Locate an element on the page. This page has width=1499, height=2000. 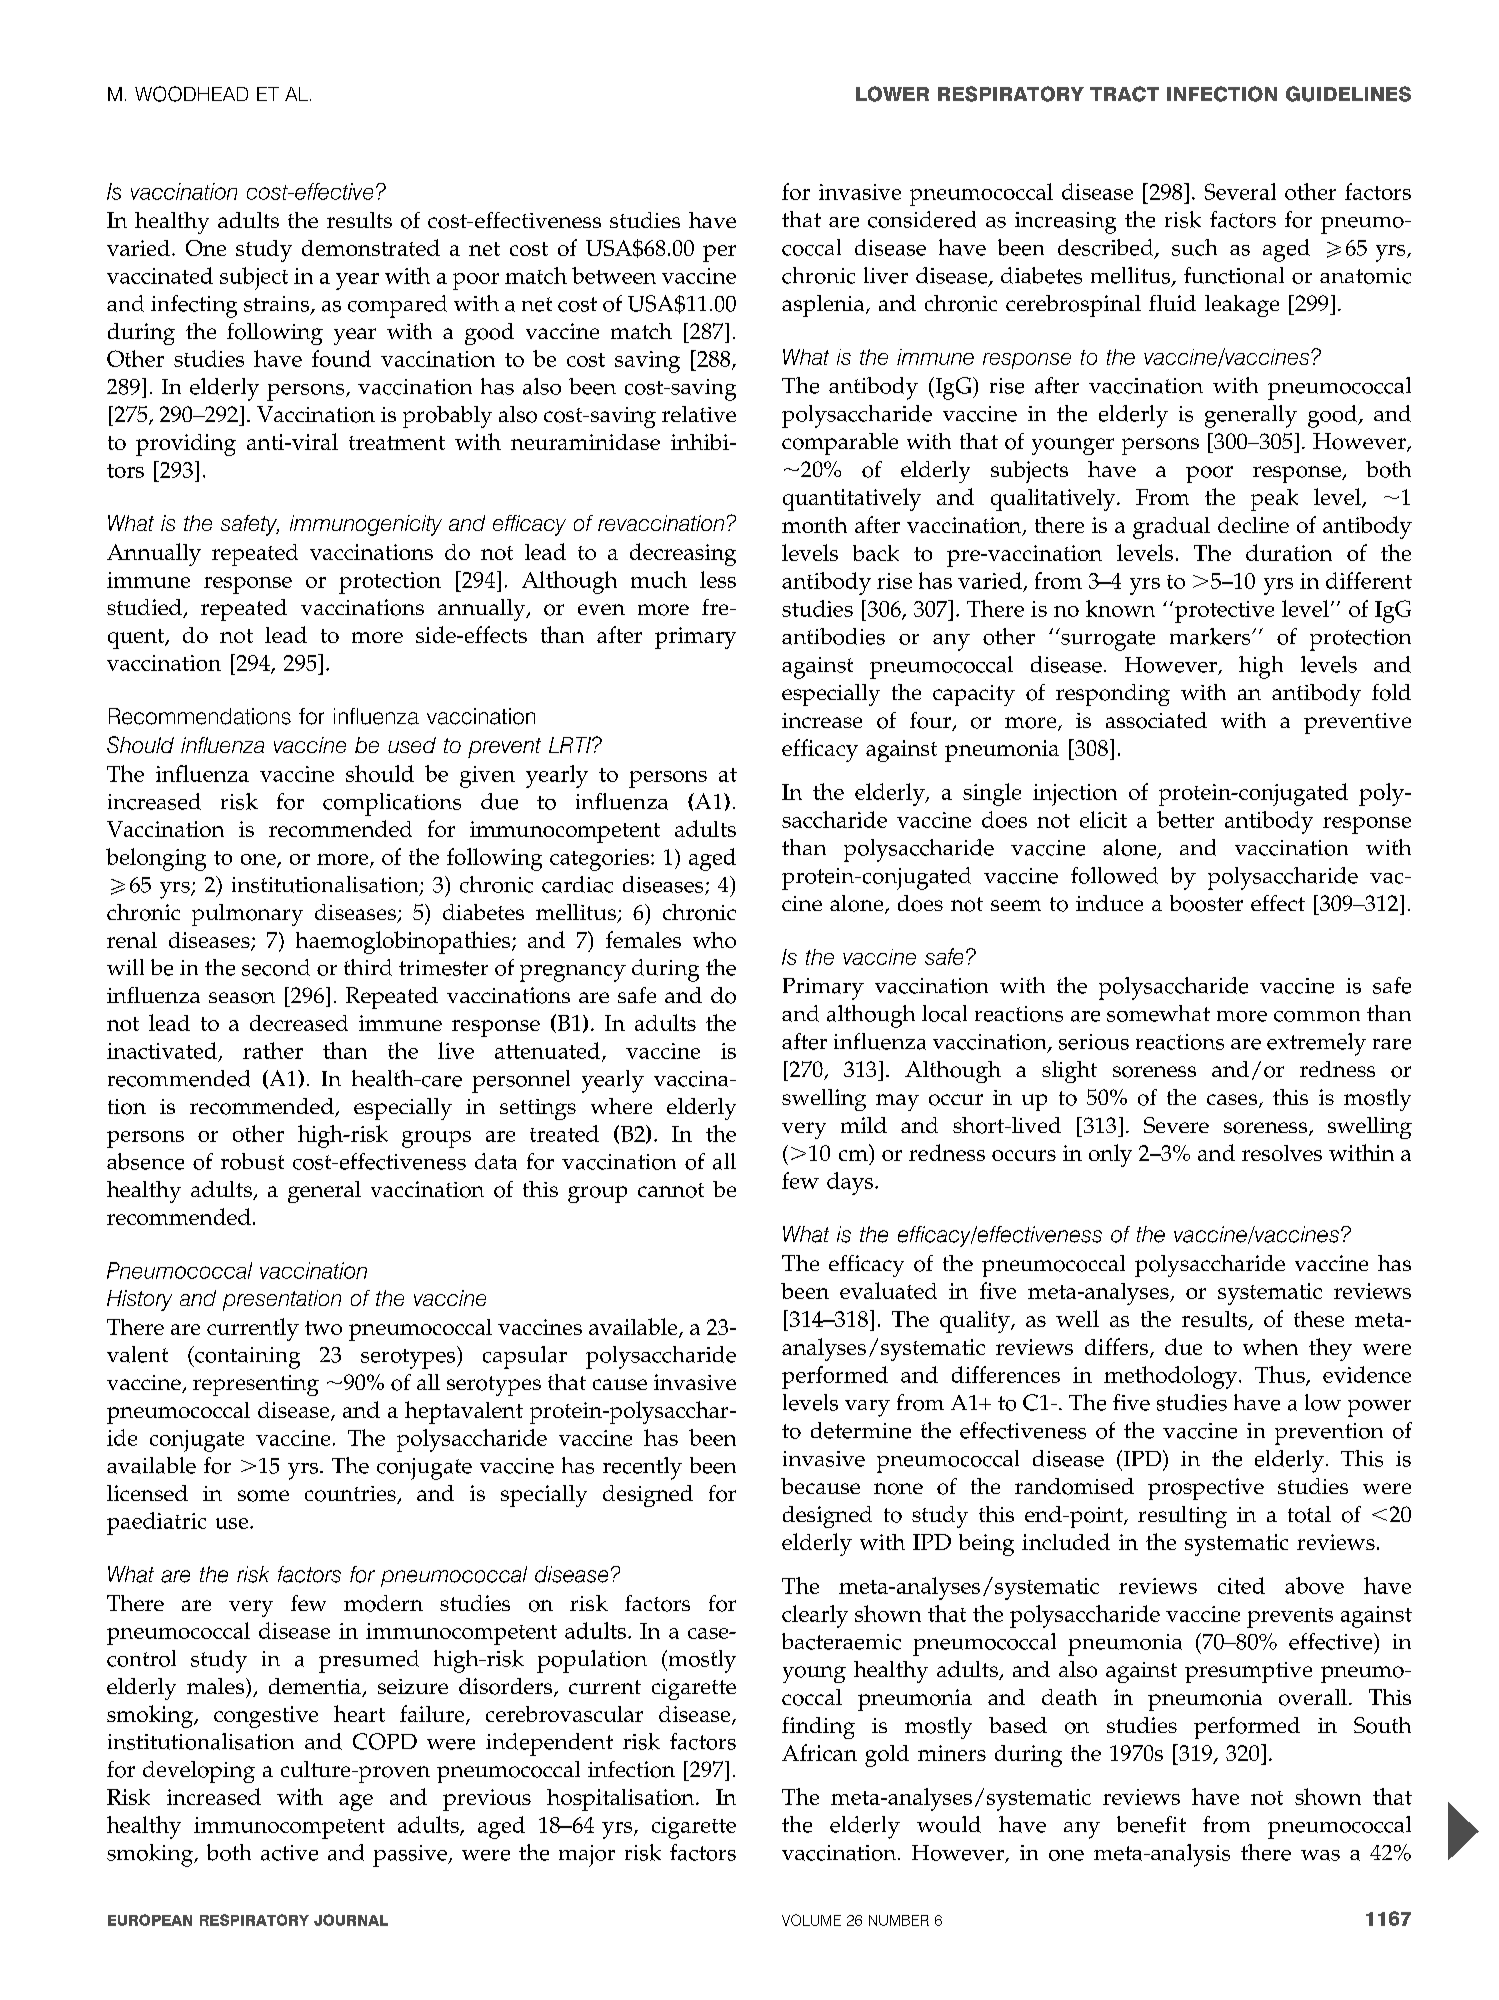
WOODHEAD is located at coordinates (191, 94).
